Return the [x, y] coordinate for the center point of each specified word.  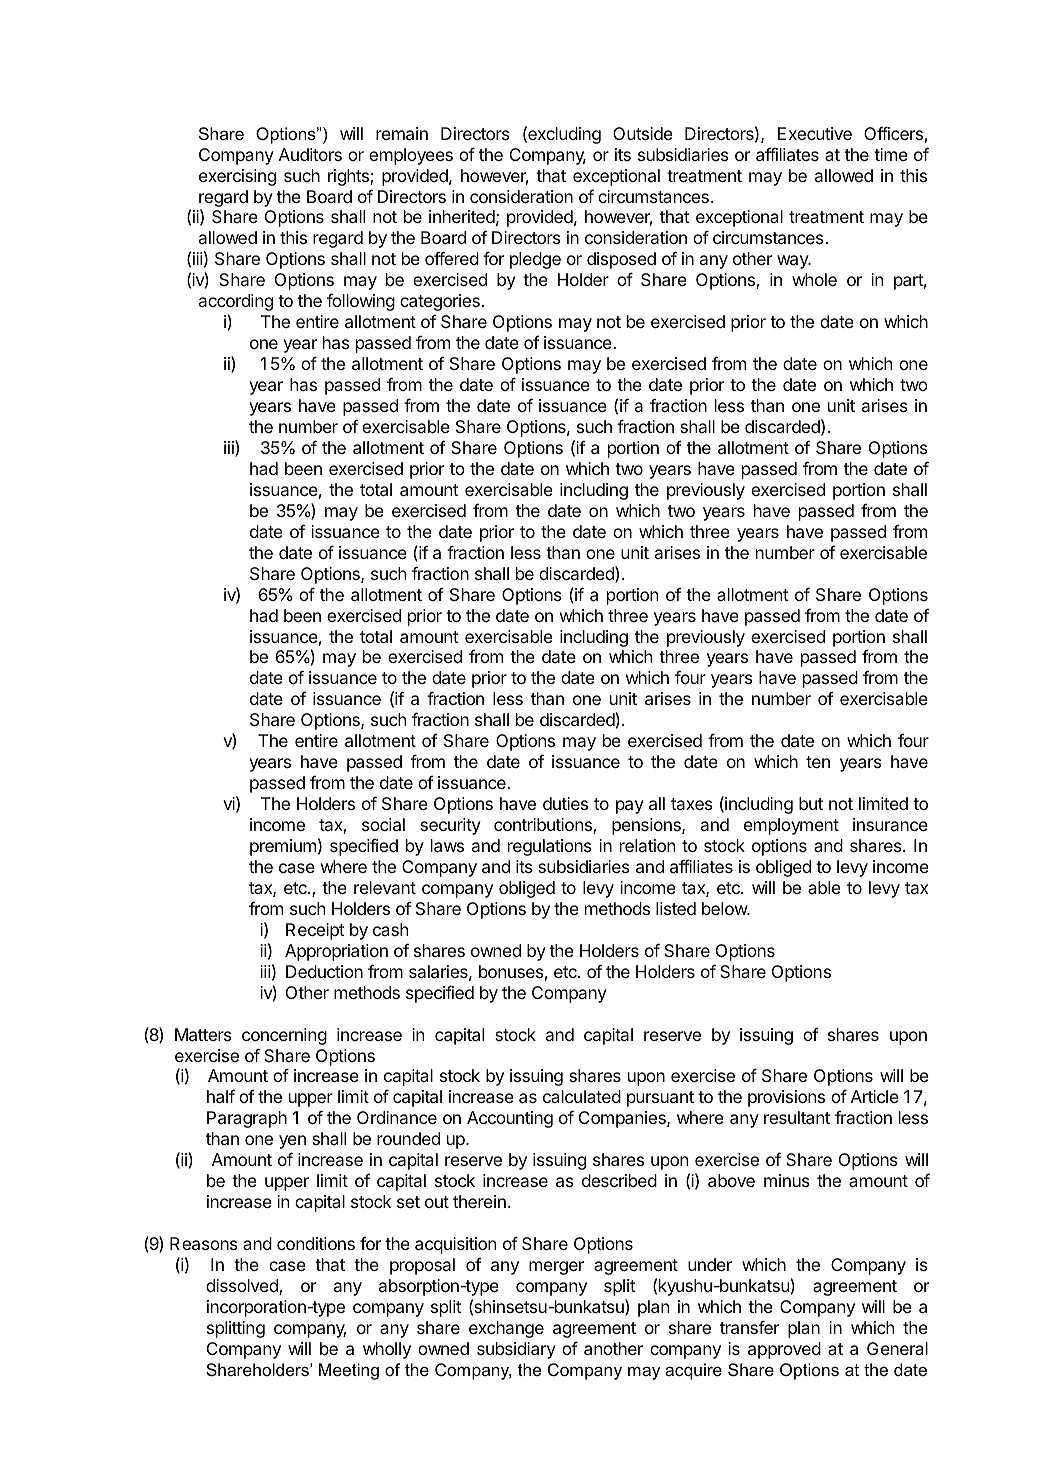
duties [565, 803]
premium [283, 847]
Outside [643, 133]
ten [818, 762]
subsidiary [516, 1350]
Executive [815, 133]
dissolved [243, 1287]
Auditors [310, 154]
